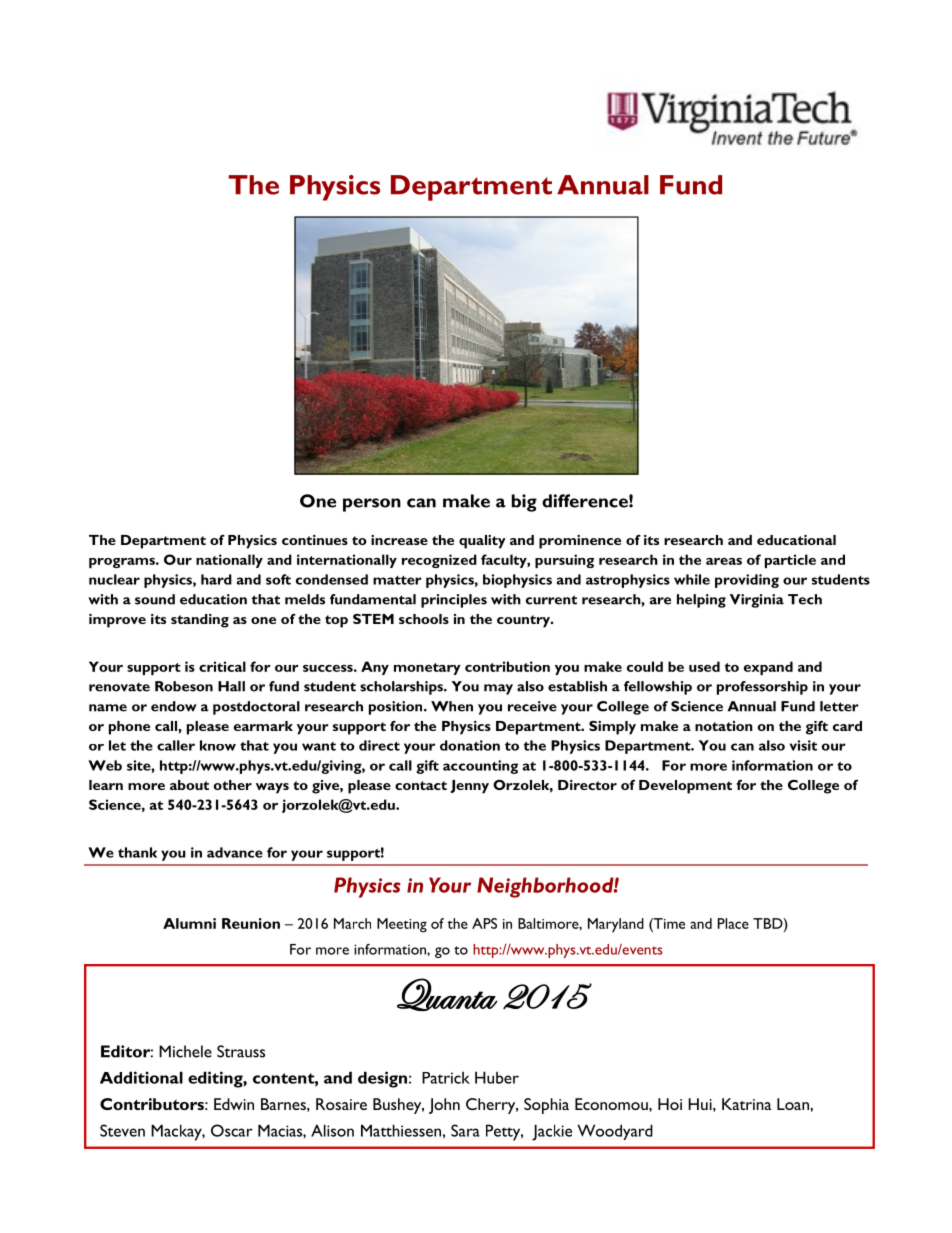 The height and width of the screenshot is (1233, 952). Describe the element at coordinates (452, 706) in the screenshot. I see `When` at that location.
